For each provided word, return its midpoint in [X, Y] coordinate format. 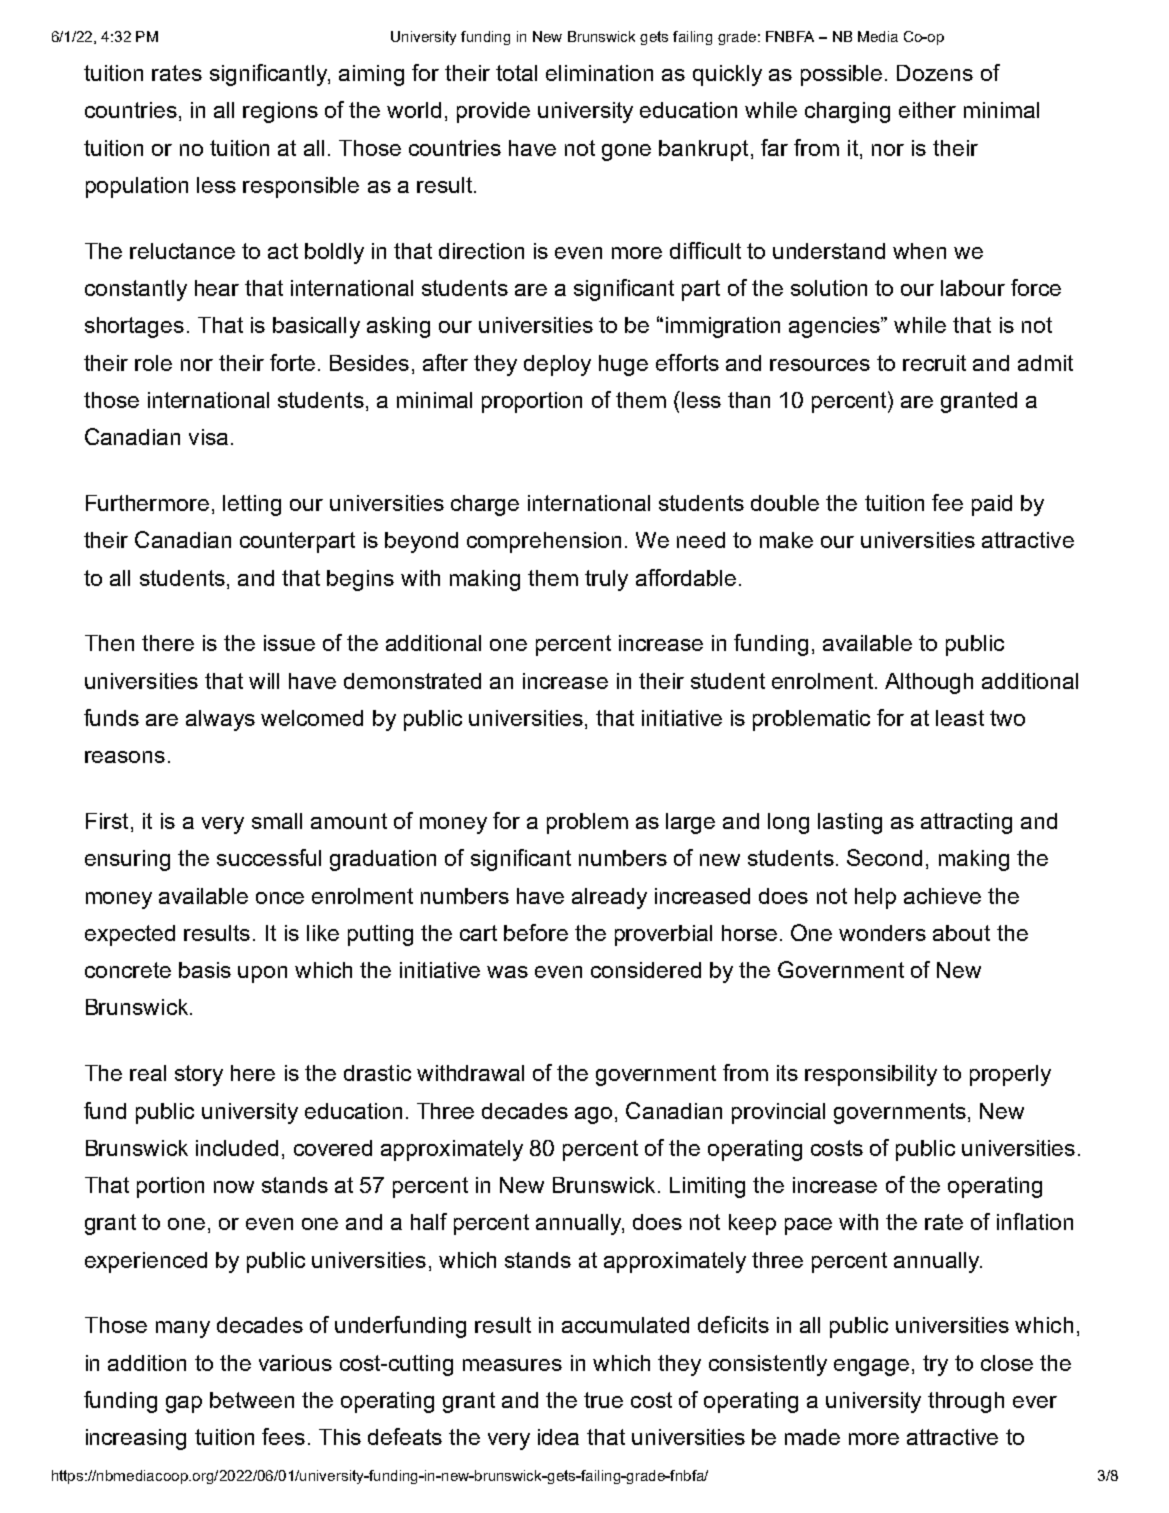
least [960, 718]
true [603, 1400]
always [220, 720]
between [252, 1400]
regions [280, 112]
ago [593, 1115]
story [199, 1075]
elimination [599, 73]
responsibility [871, 1075]
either [927, 110]
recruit [934, 363]
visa [208, 437]
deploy [557, 365]
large [690, 823]
